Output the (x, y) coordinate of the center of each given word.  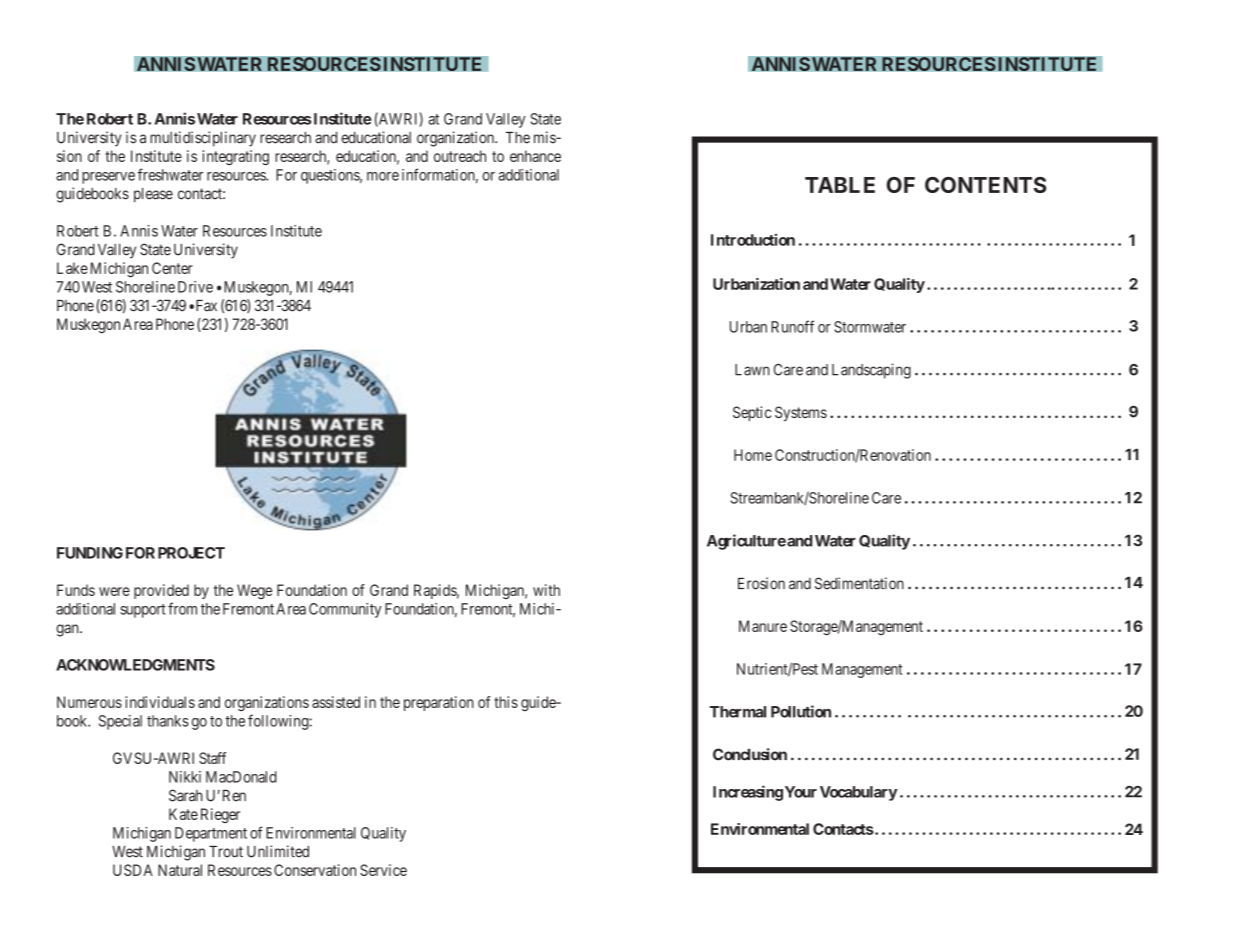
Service (383, 870)
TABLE (840, 185)
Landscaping (871, 371)
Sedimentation (859, 583)
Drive (195, 287)
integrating (235, 157)
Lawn (752, 370)
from (182, 608)
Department (211, 834)
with (546, 590)
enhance (535, 156)
